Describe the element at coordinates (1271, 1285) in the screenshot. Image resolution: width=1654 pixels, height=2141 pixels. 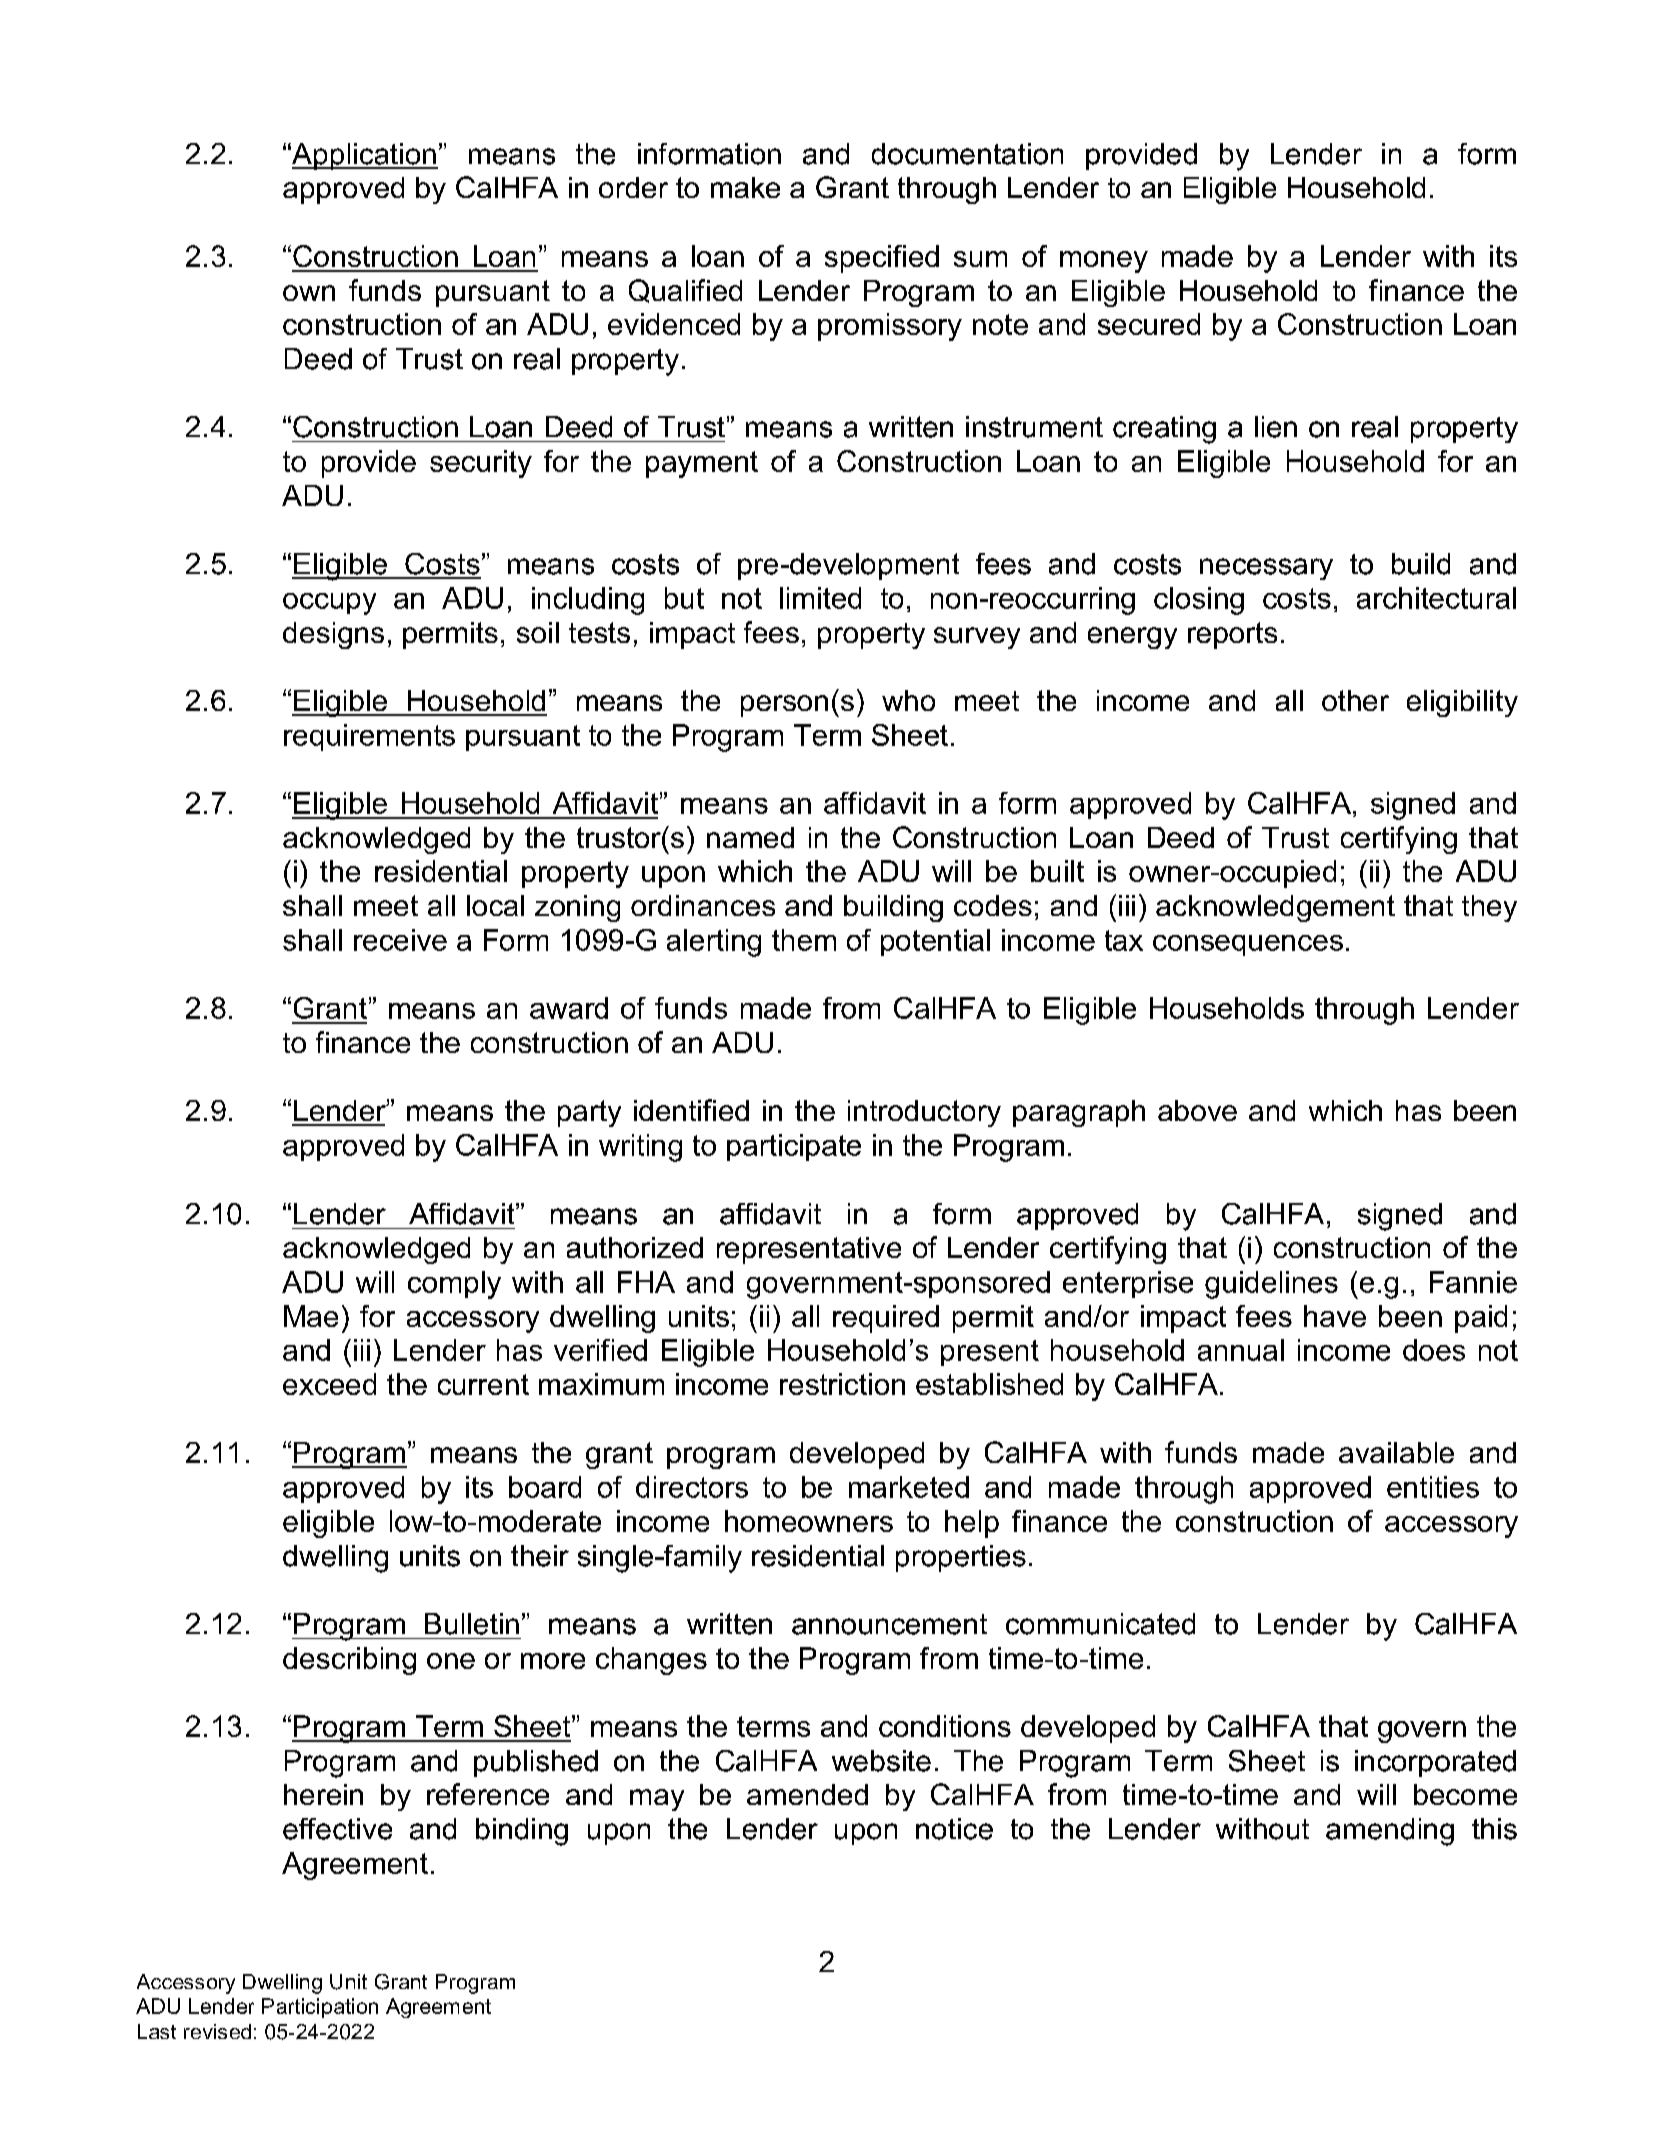
I see `guidelines` at that location.
